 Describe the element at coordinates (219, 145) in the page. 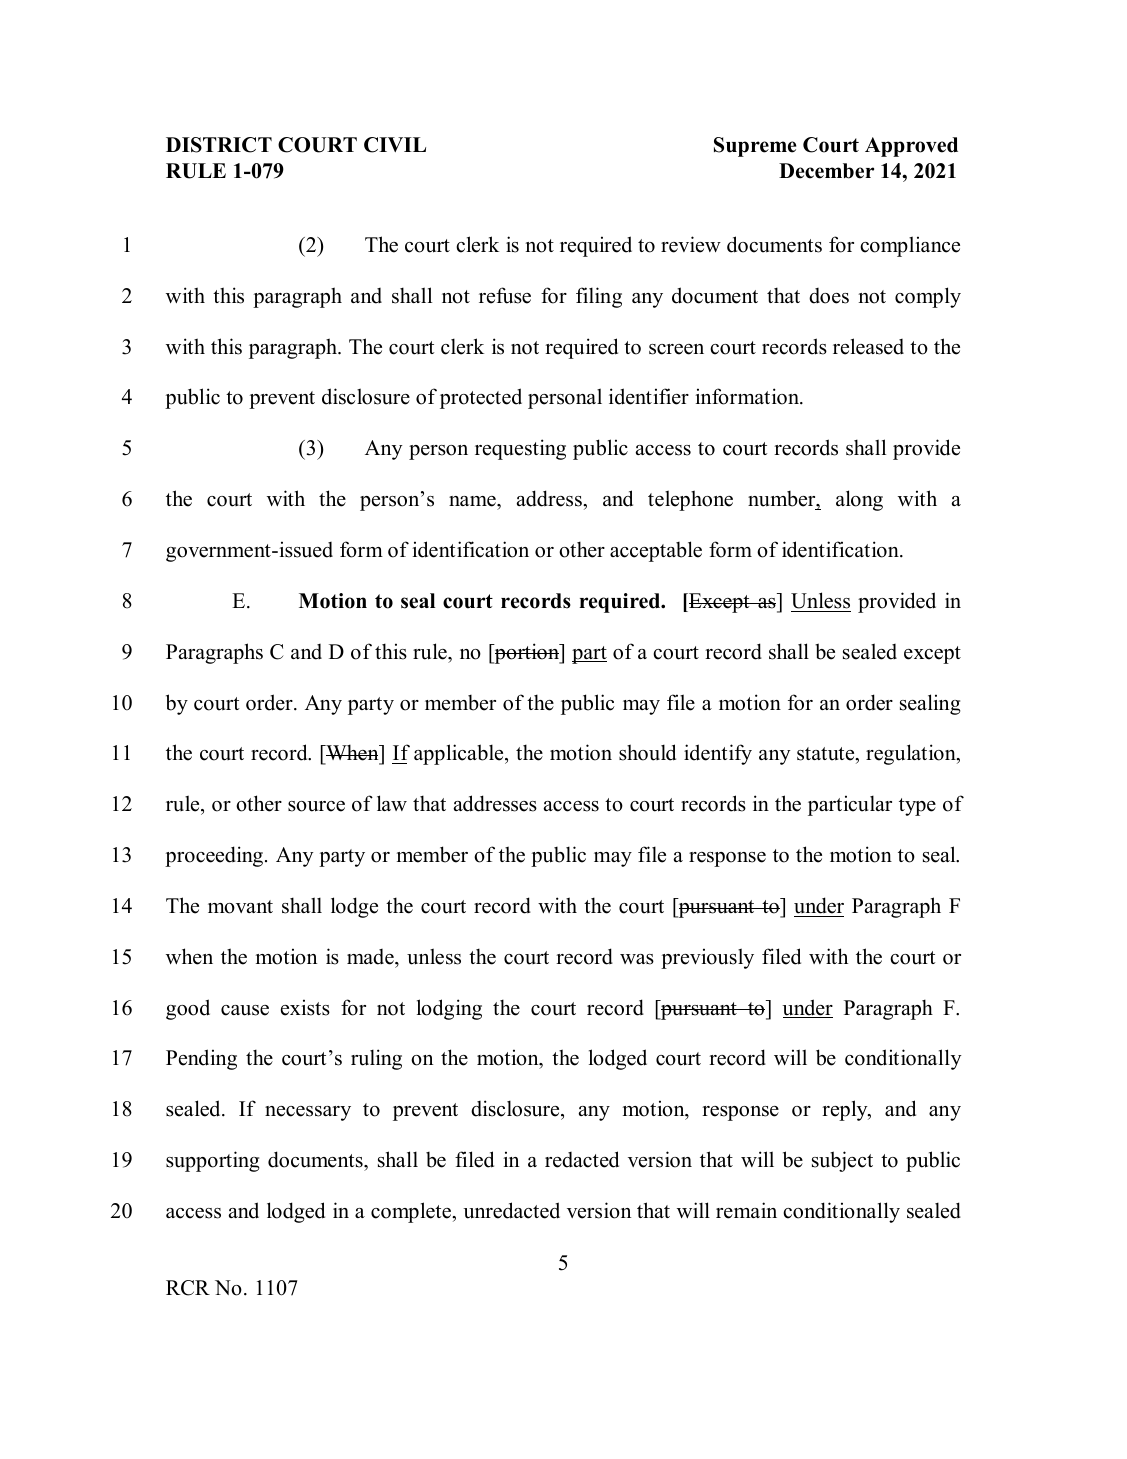

I see `DISTRICT` at that location.
